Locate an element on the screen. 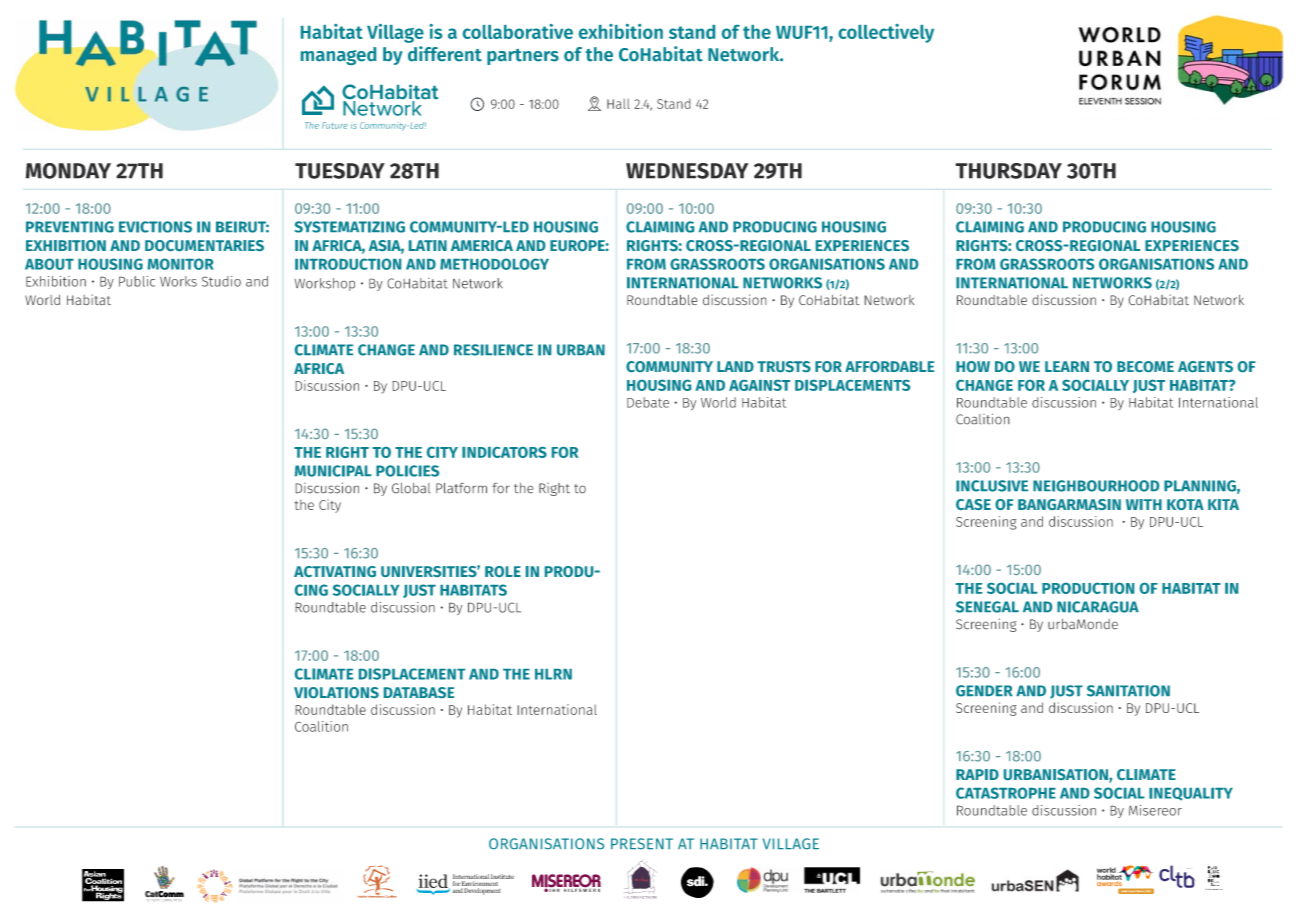 The image size is (1308, 924). LEARN is located at coordinates (1067, 366).
